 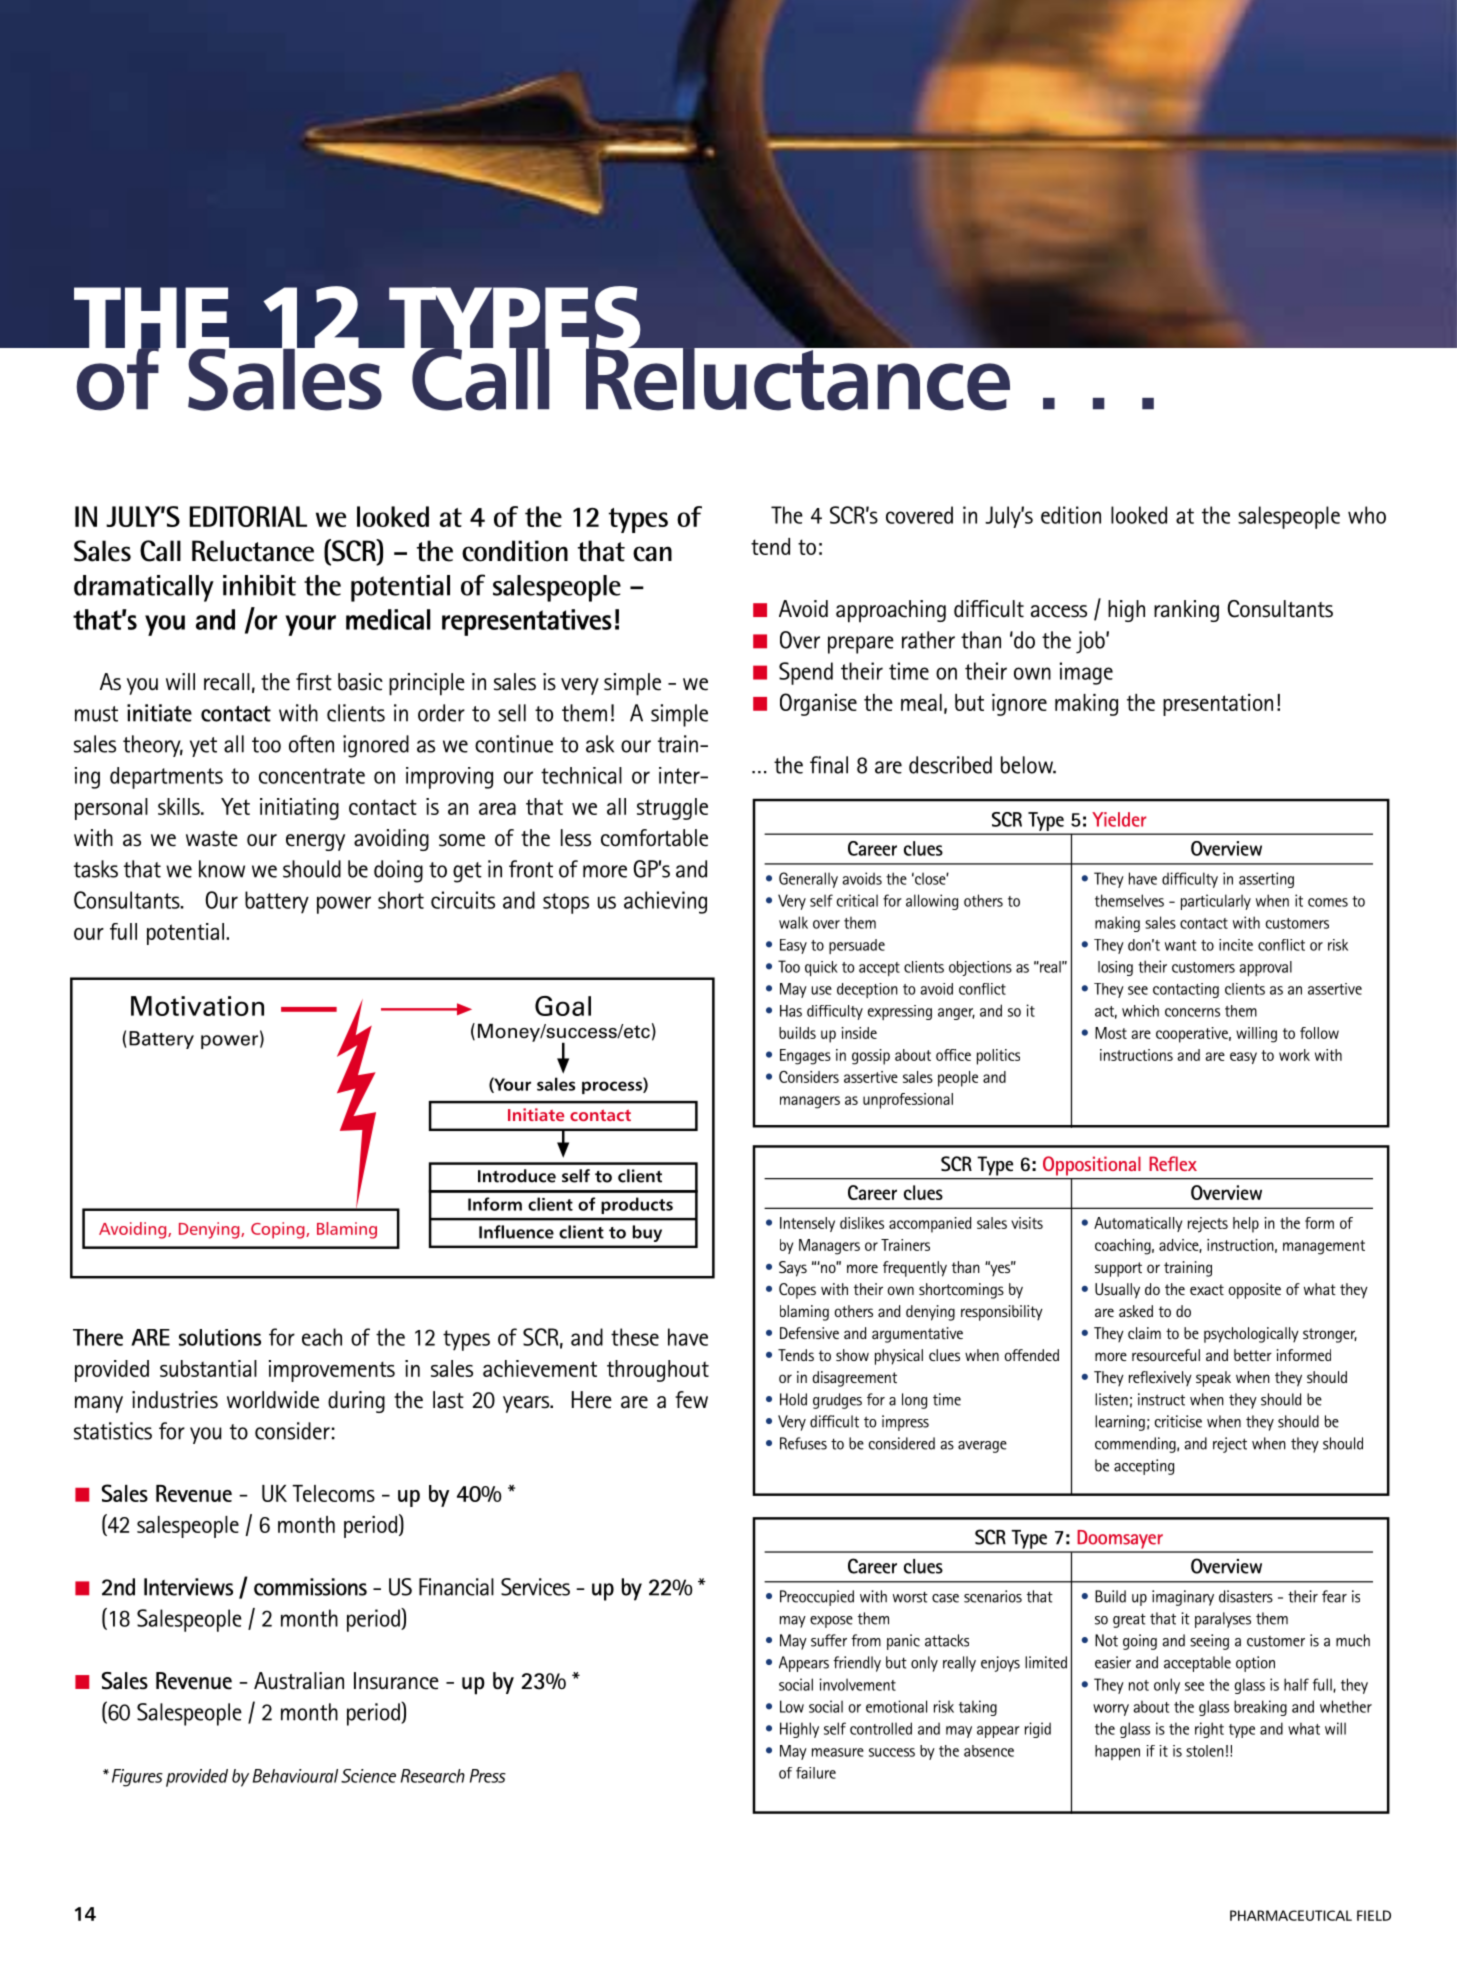 What do you see at coordinates (220, 1337) in the image?
I see `solutions` at bounding box center [220, 1337].
